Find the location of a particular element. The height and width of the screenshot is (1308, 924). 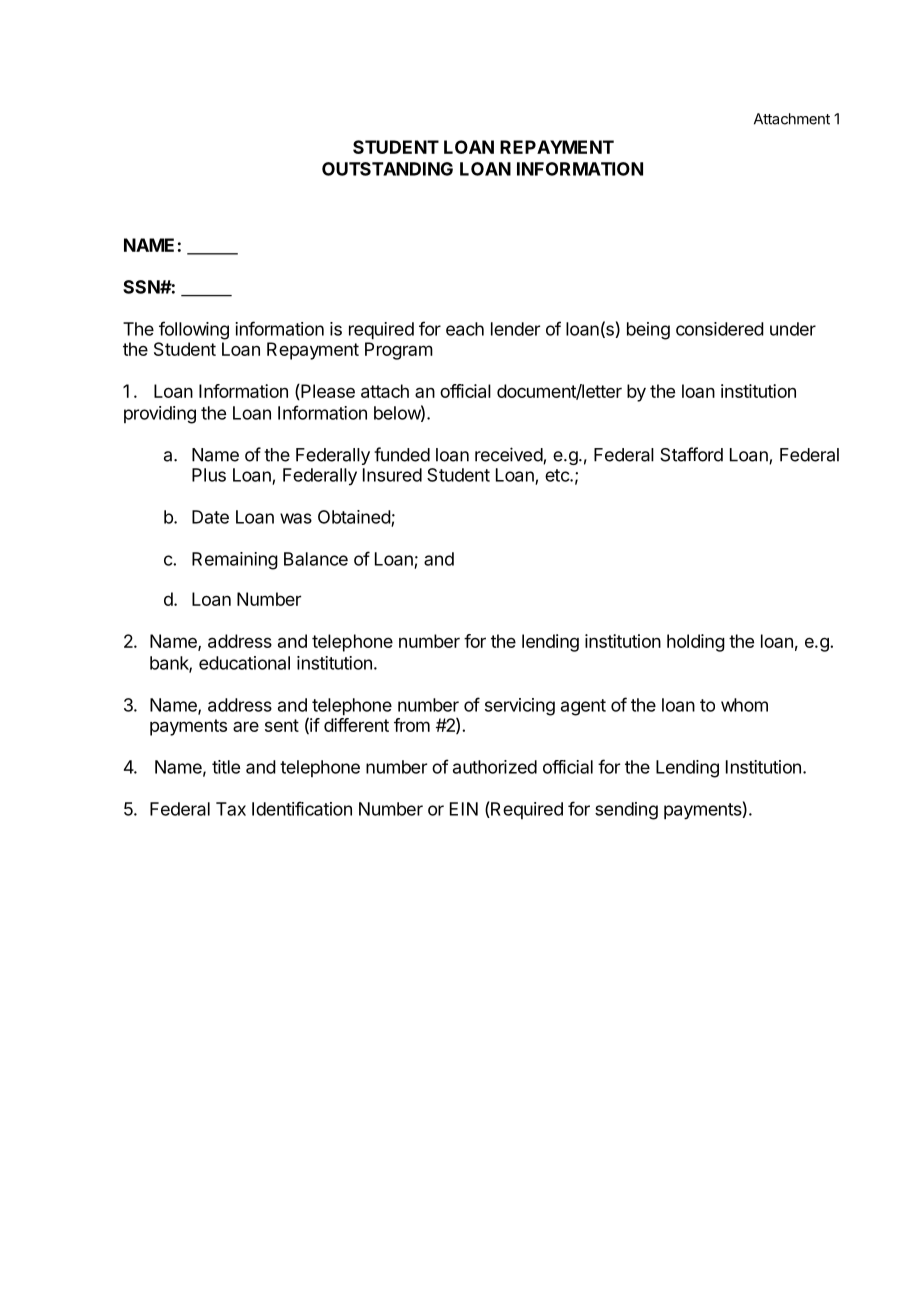

Stafford is located at coordinates (691, 454).
